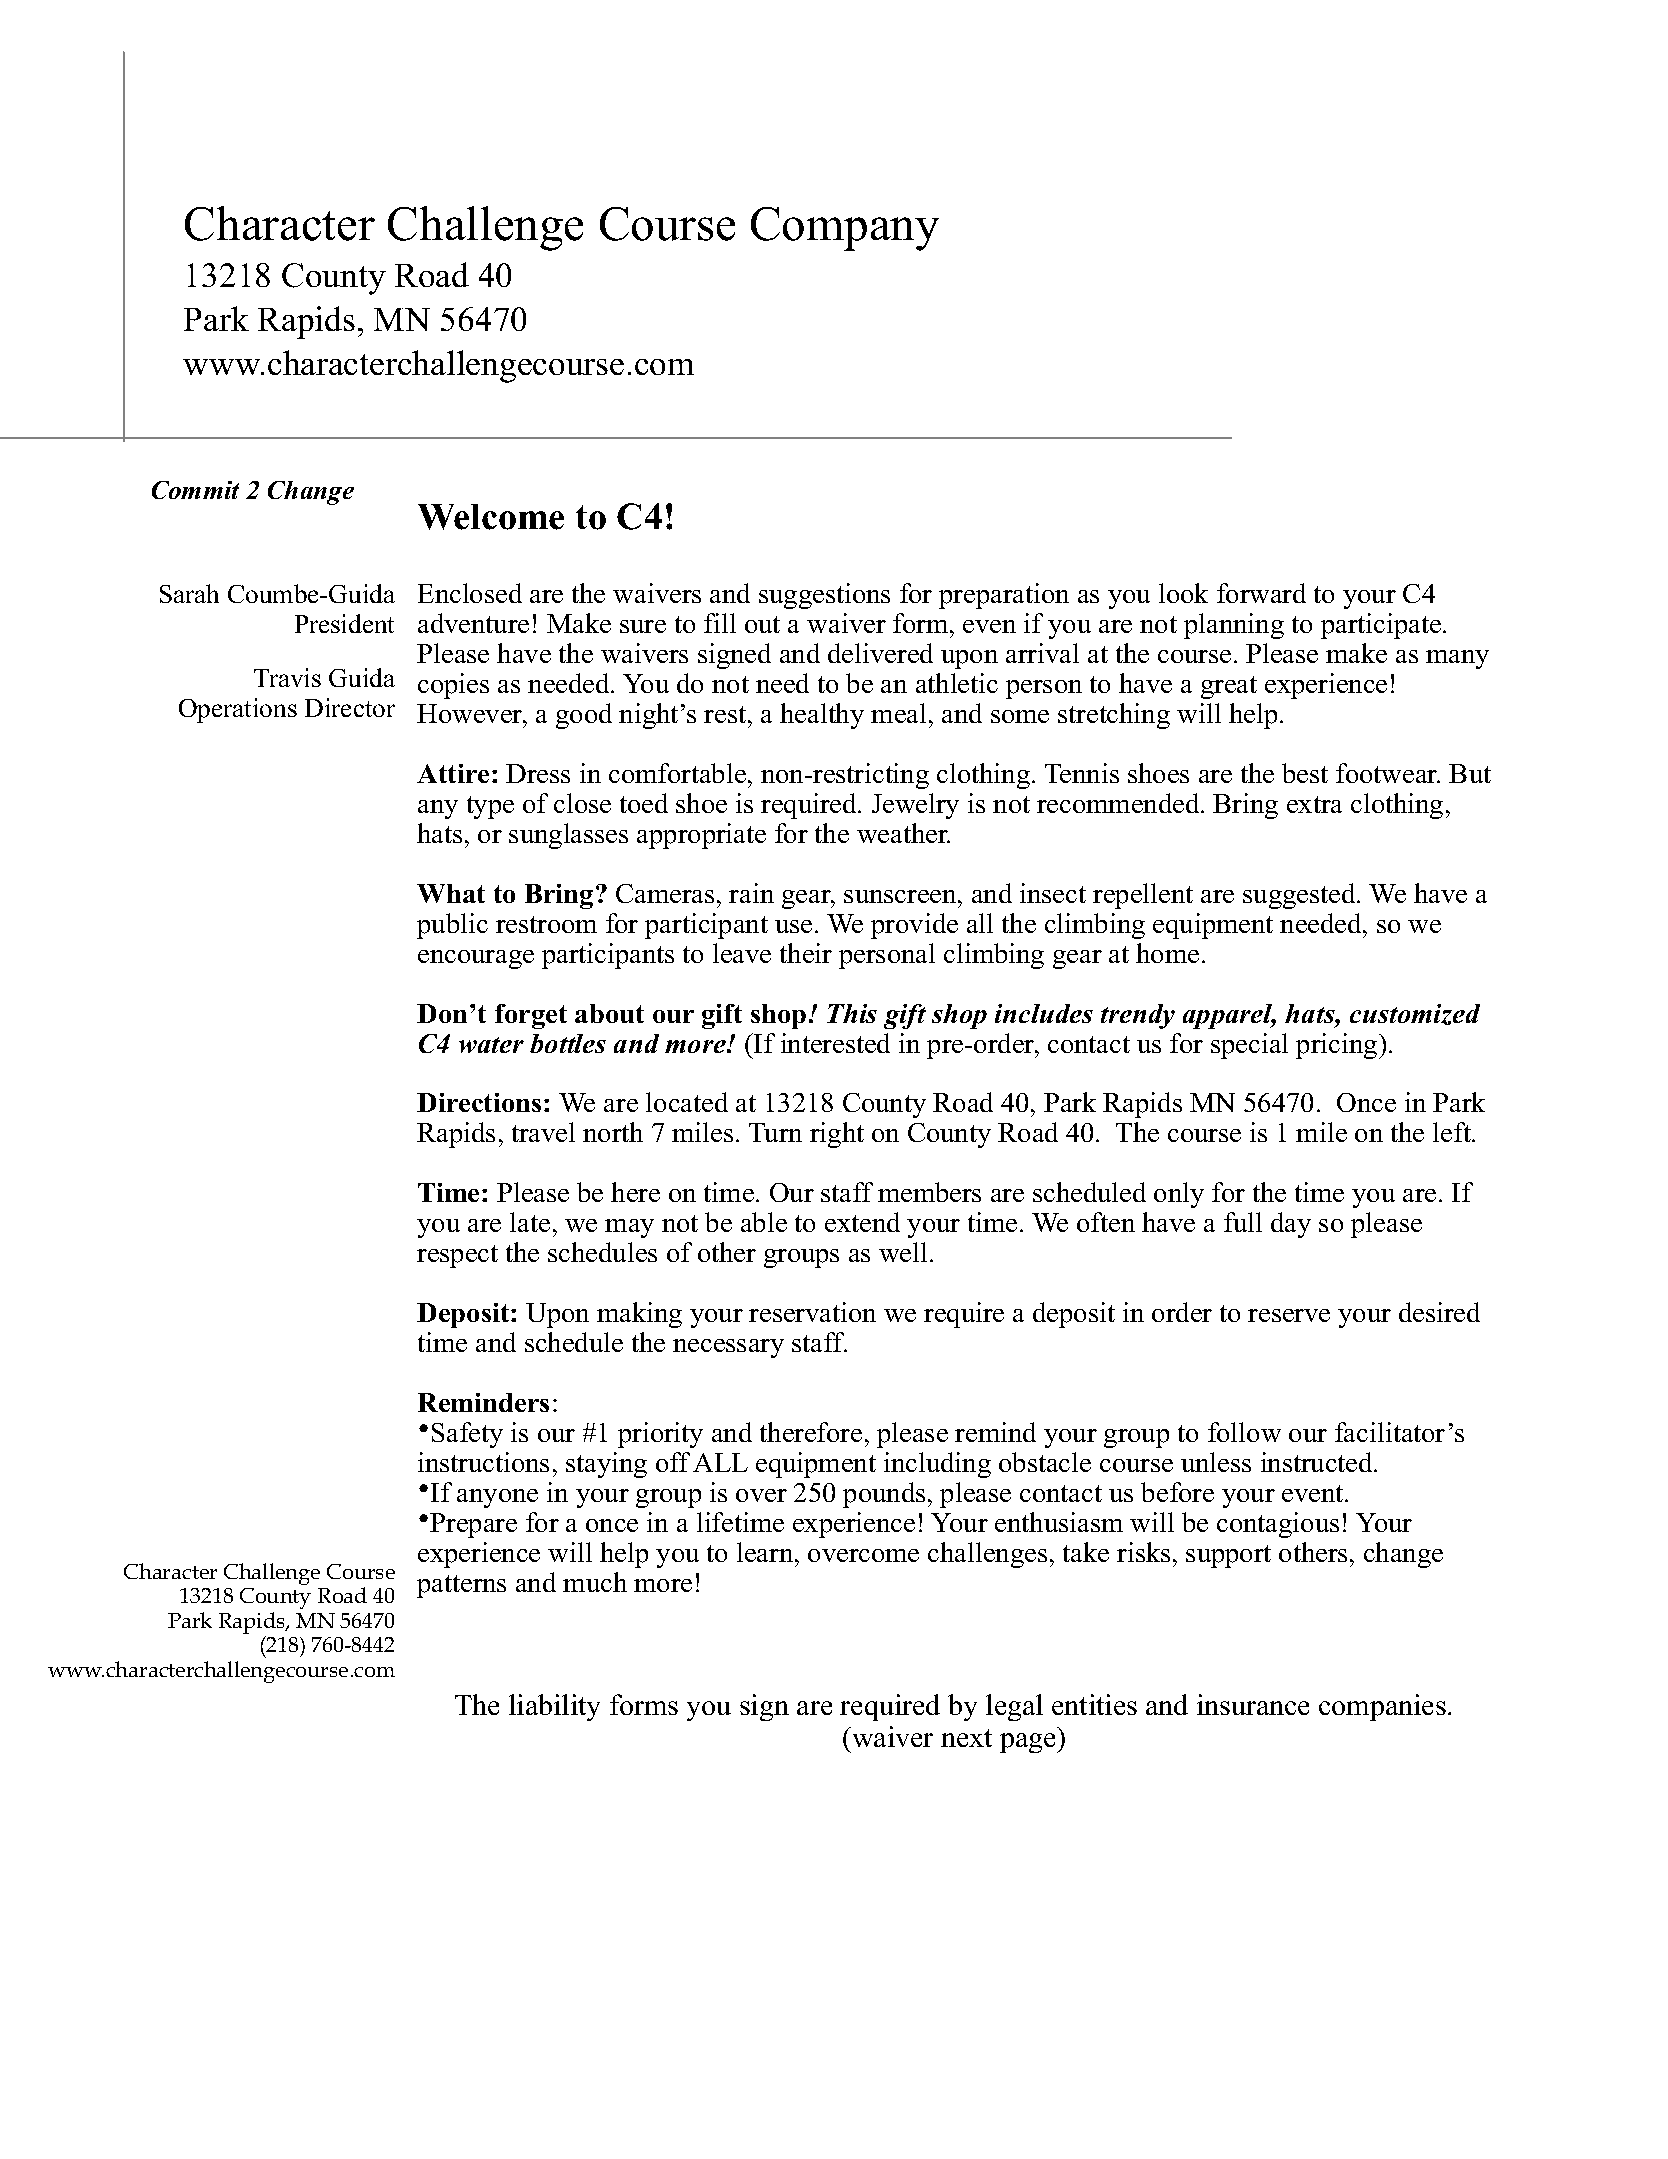 The image size is (1668, 2159). I want to click on liability, so click(554, 1707).
